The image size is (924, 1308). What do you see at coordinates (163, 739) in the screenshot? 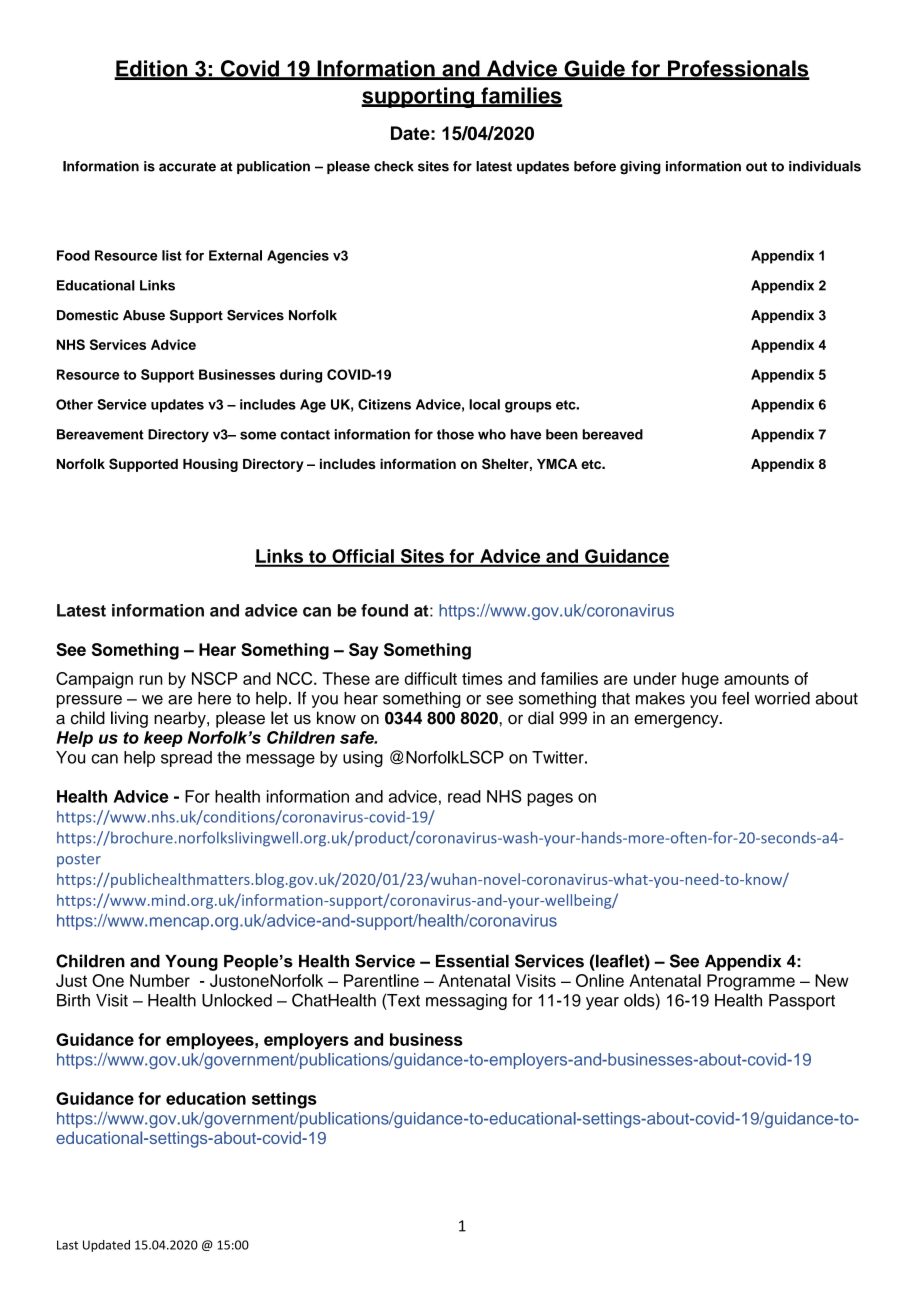
I see `keep` at bounding box center [163, 739].
